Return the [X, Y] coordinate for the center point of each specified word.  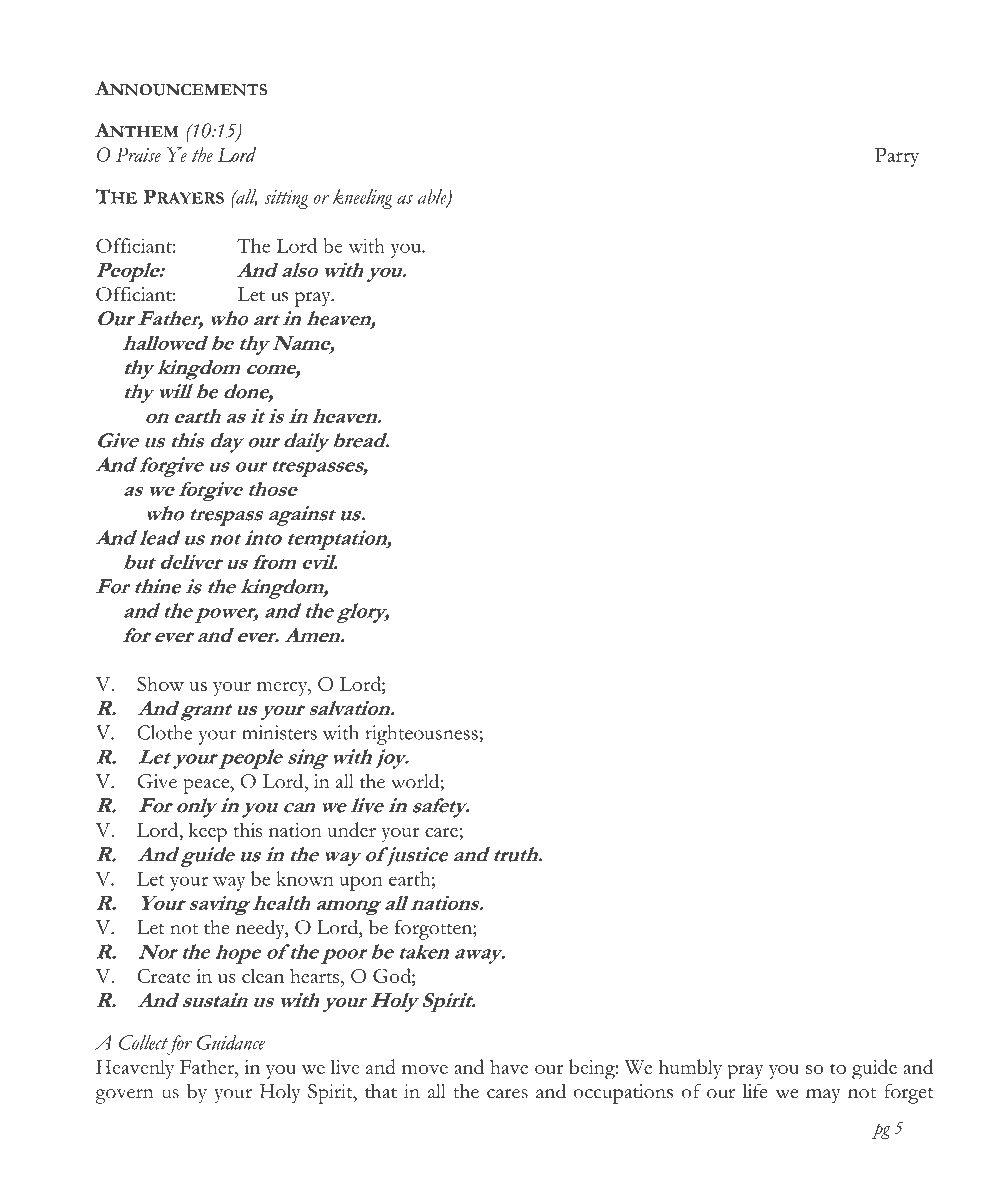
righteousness [422, 735]
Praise [138, 155]
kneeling [363, 199]
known [305, 878]
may [823, 1096]
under [351, 829]
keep [208, 832]
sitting [286, 199]
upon [361, 883]
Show [160, 683]
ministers [279, 732]
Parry [897, 157]
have [509, 1066]
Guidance [231, 1042]
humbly [690, 1069]
